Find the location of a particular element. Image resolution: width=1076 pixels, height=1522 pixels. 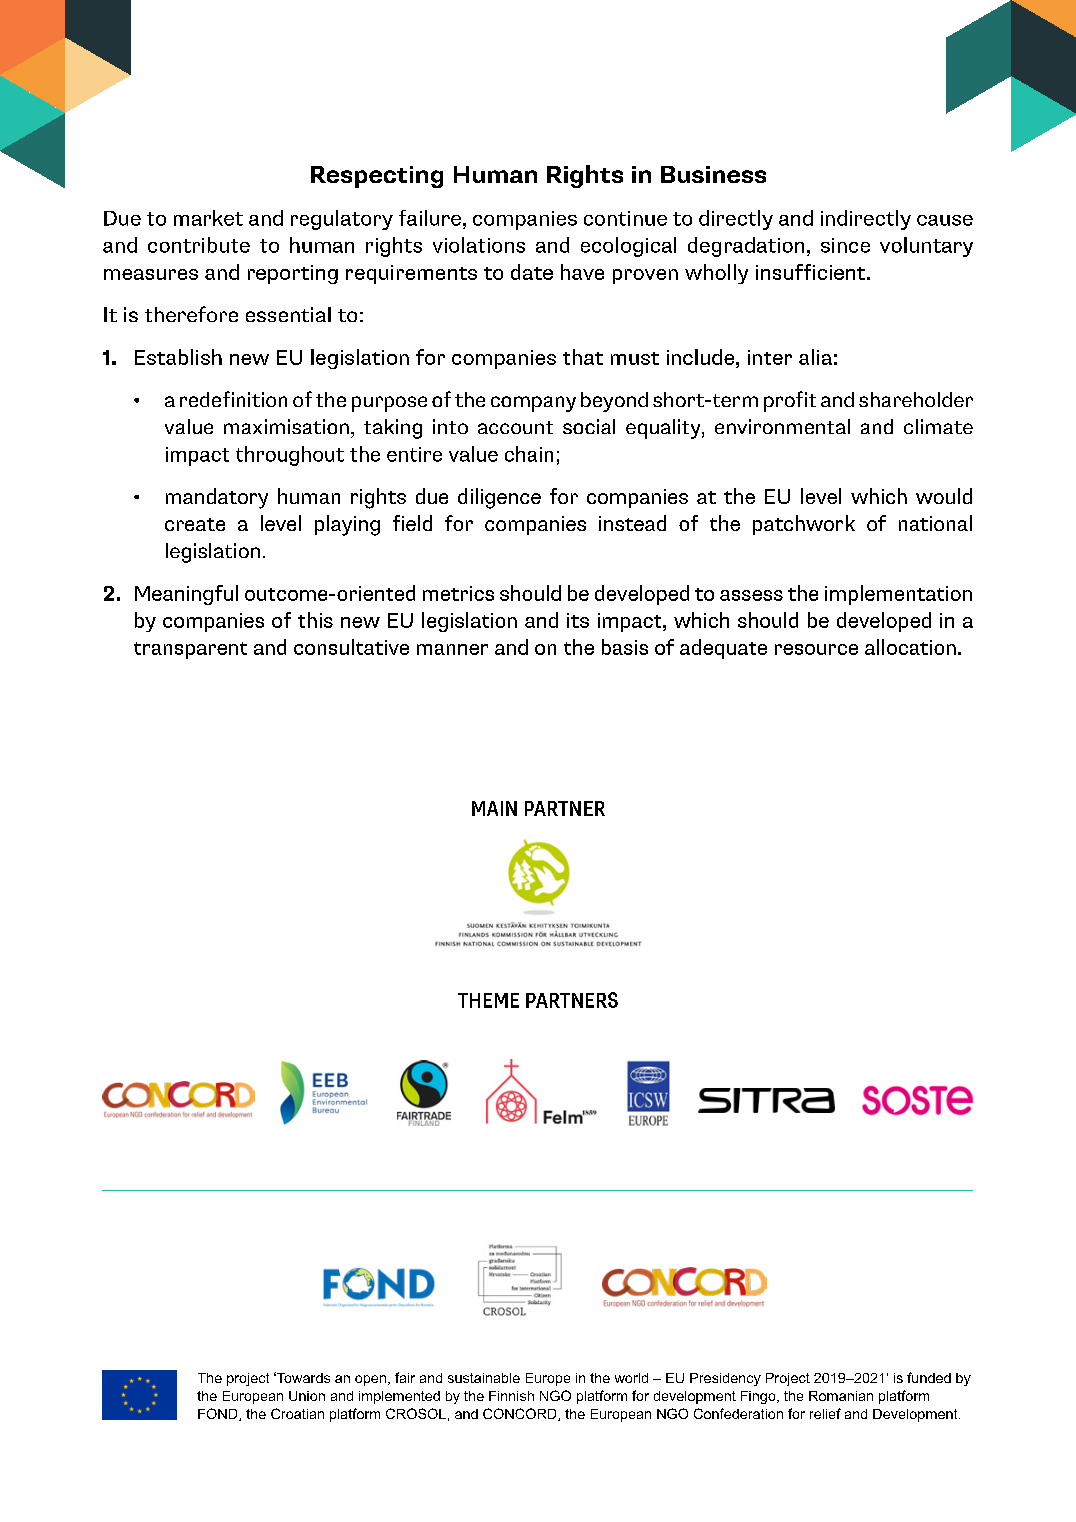

resource is located at coordinates (816, 649).
